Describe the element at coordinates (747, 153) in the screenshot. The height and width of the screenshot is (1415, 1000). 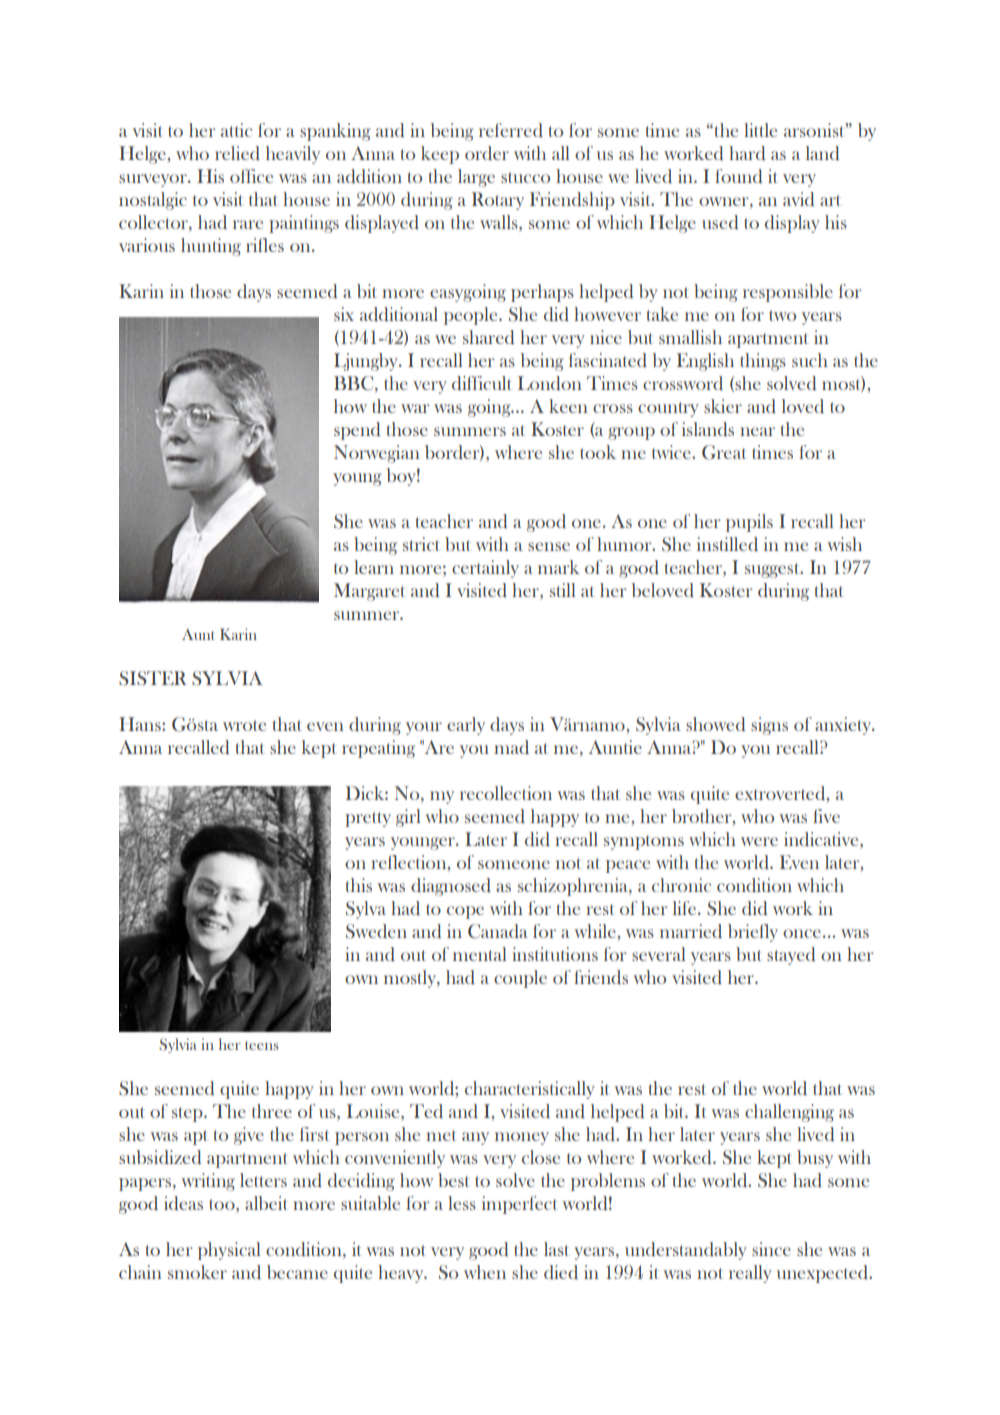
I see `hard` at that location.
